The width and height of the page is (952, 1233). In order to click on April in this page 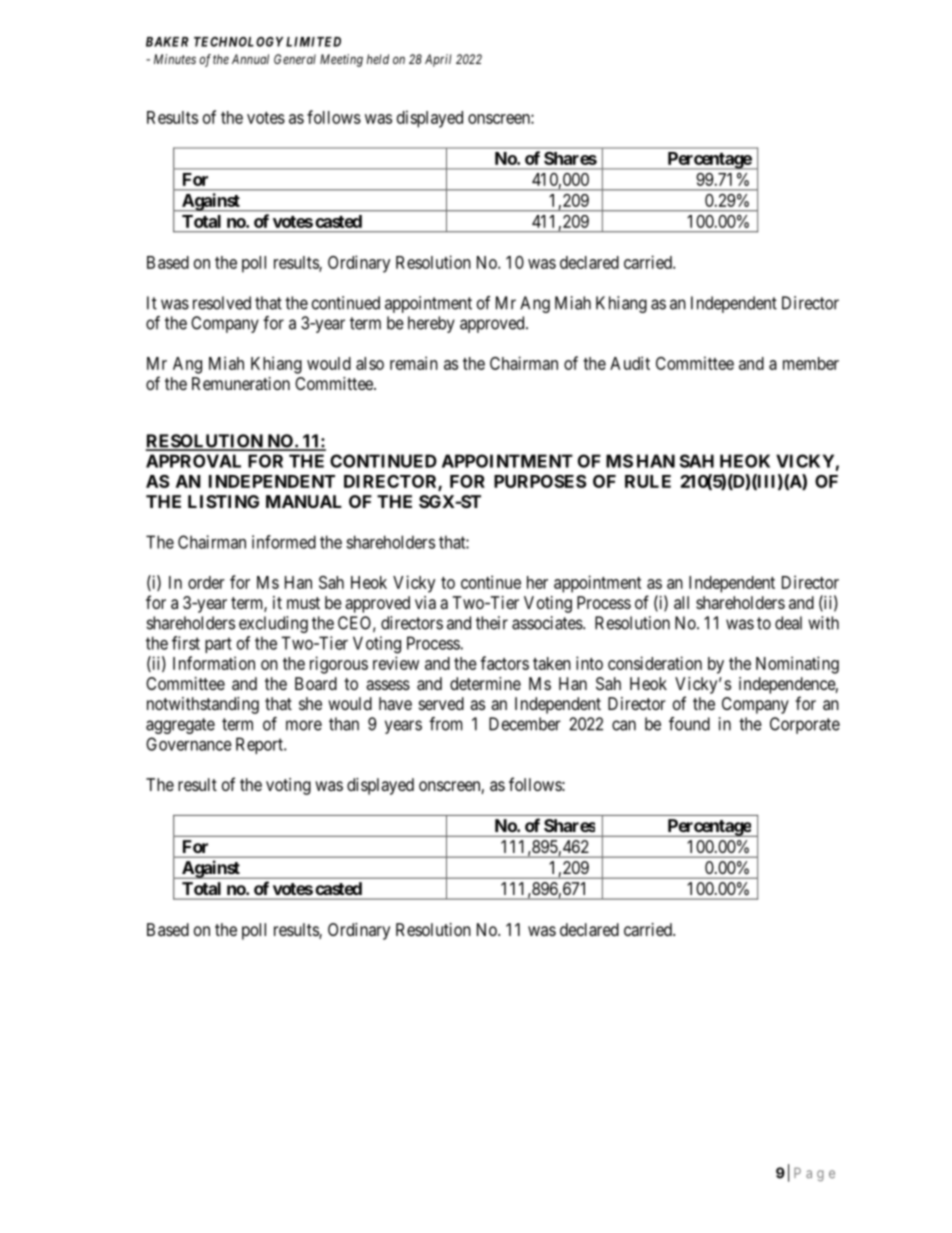, I will do `click(438, 60)`.
